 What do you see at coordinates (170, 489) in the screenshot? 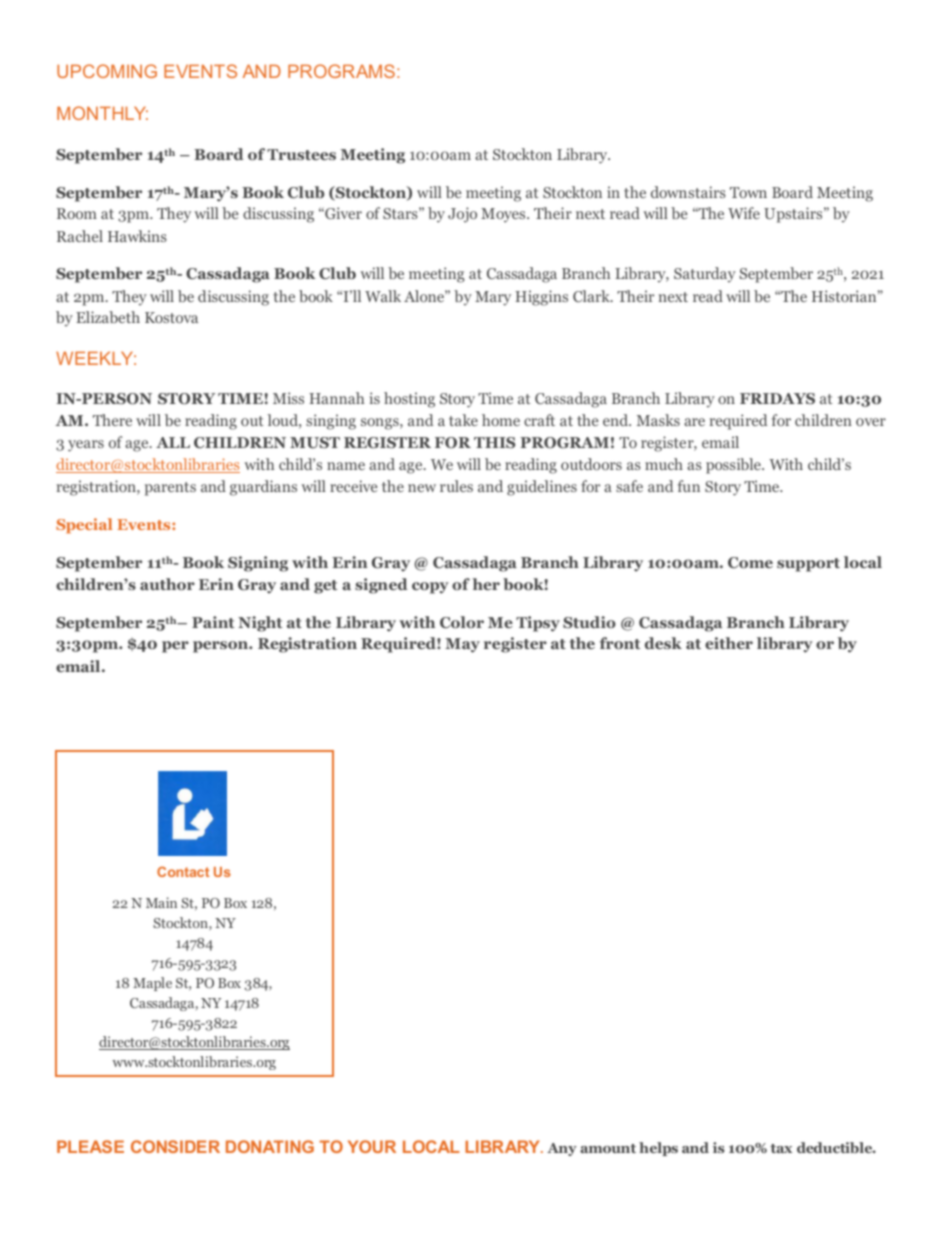
I see `parents` at bounding box center [170, 489].
